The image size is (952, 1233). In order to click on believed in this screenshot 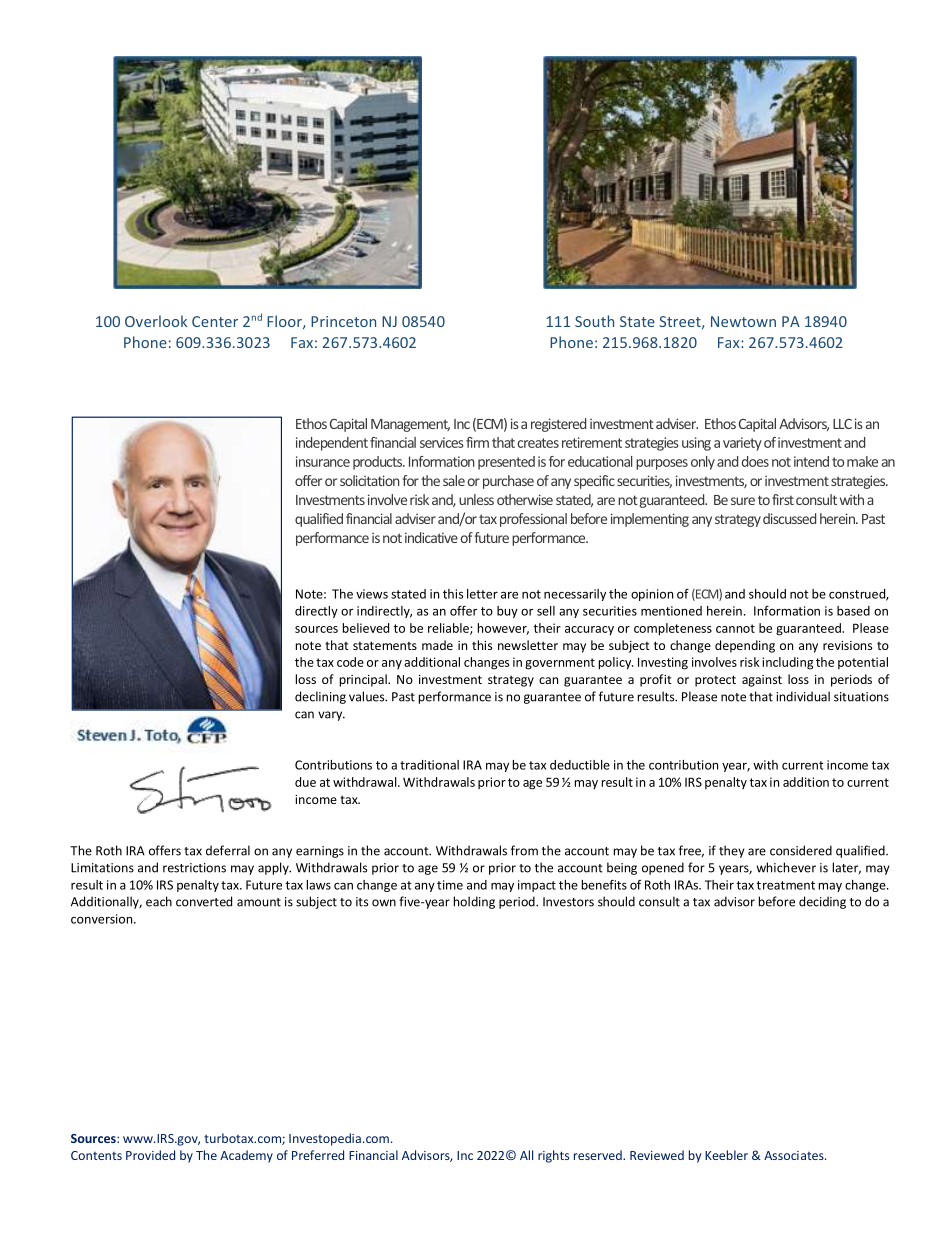, I will do `click(366, 628)`.
